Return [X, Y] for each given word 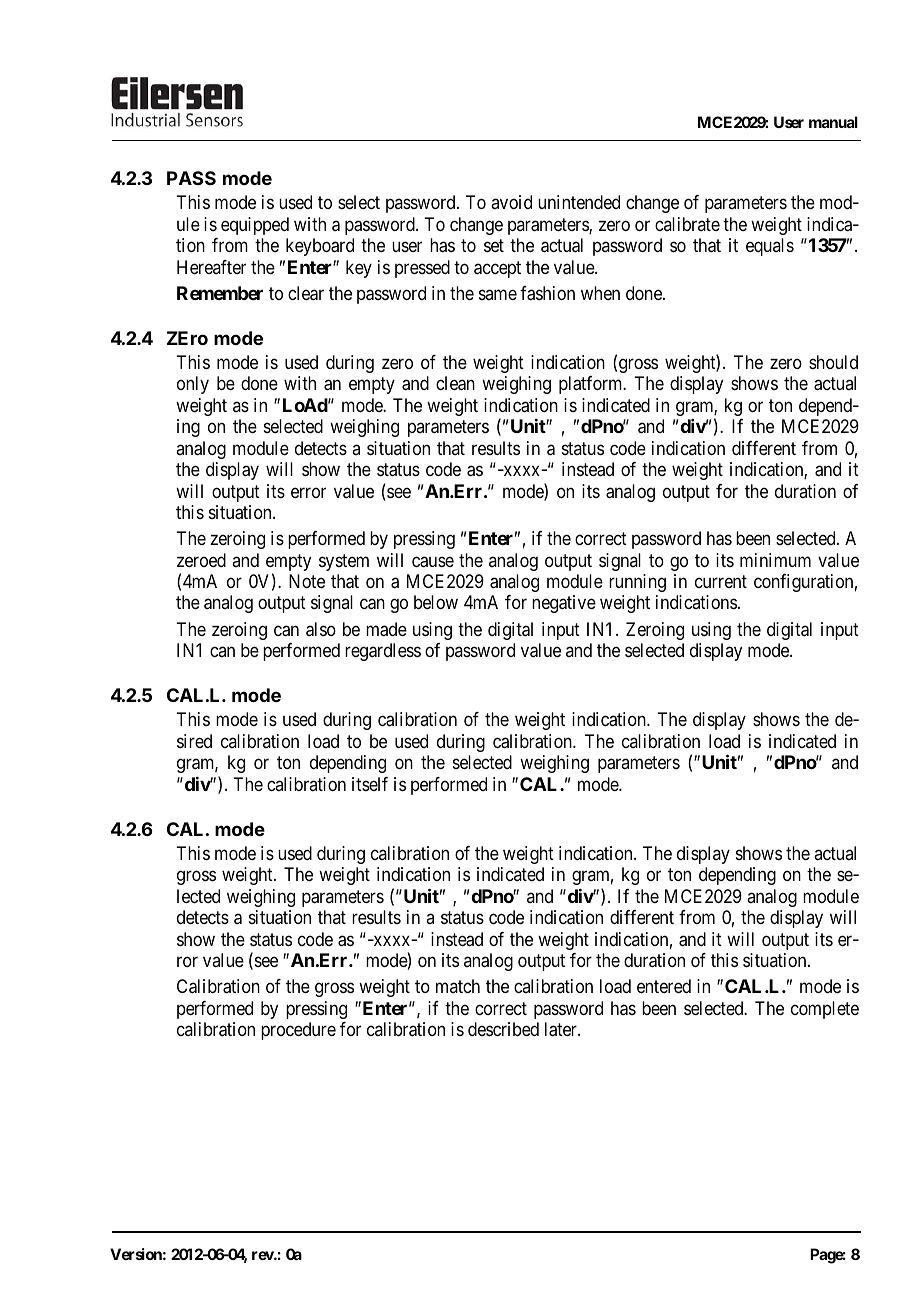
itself [370, 784]
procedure [298, 1031]
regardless [383, 652]
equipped [255, 226]
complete [825, 1010]
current [721, 581]
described [503, 1029]
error [308, 492]
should [833, 362]
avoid [511, 202]
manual [833, 122]
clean [455, 383]
